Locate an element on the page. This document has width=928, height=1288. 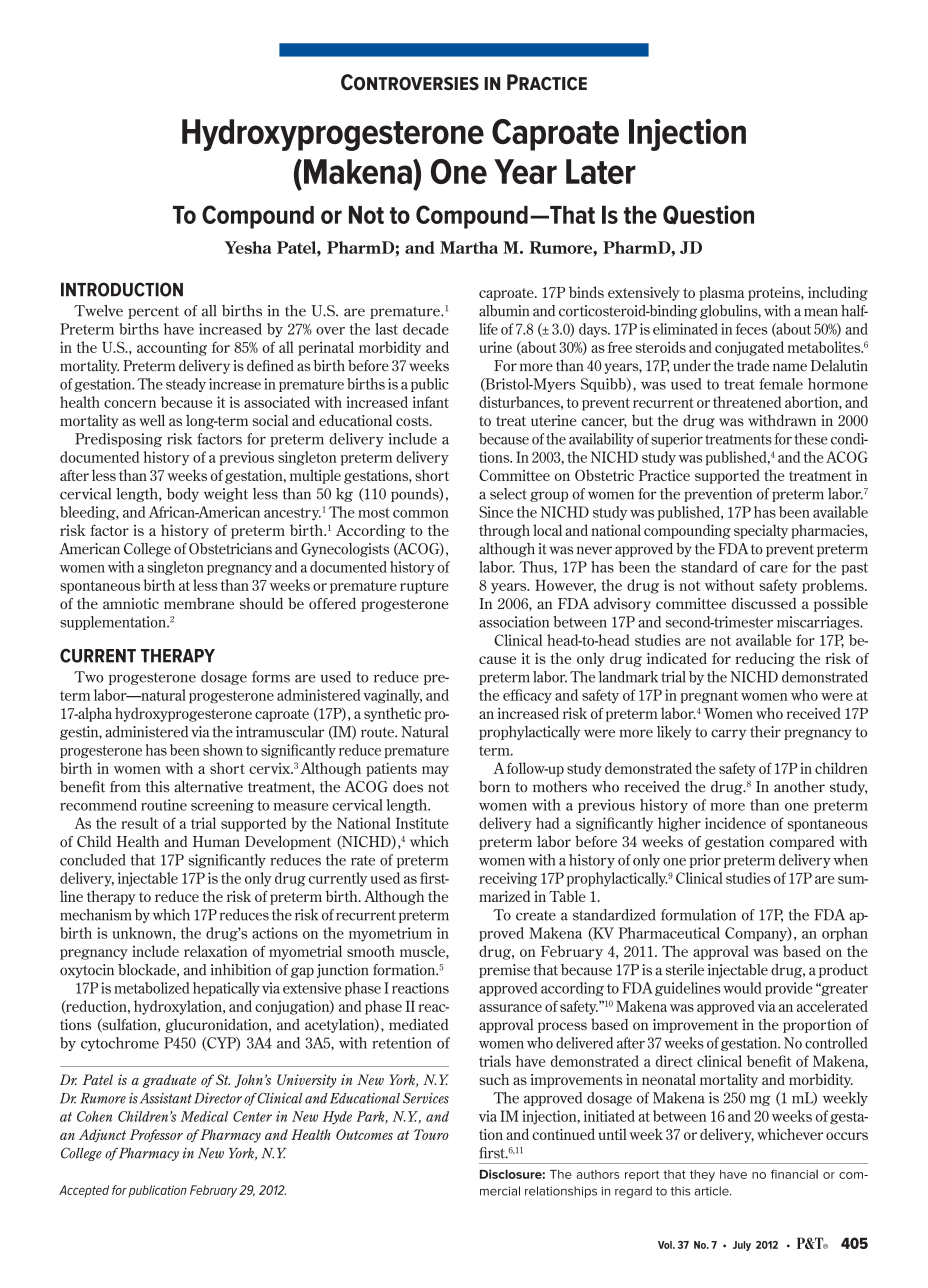
Martha is located at coordinates (469, 247).
